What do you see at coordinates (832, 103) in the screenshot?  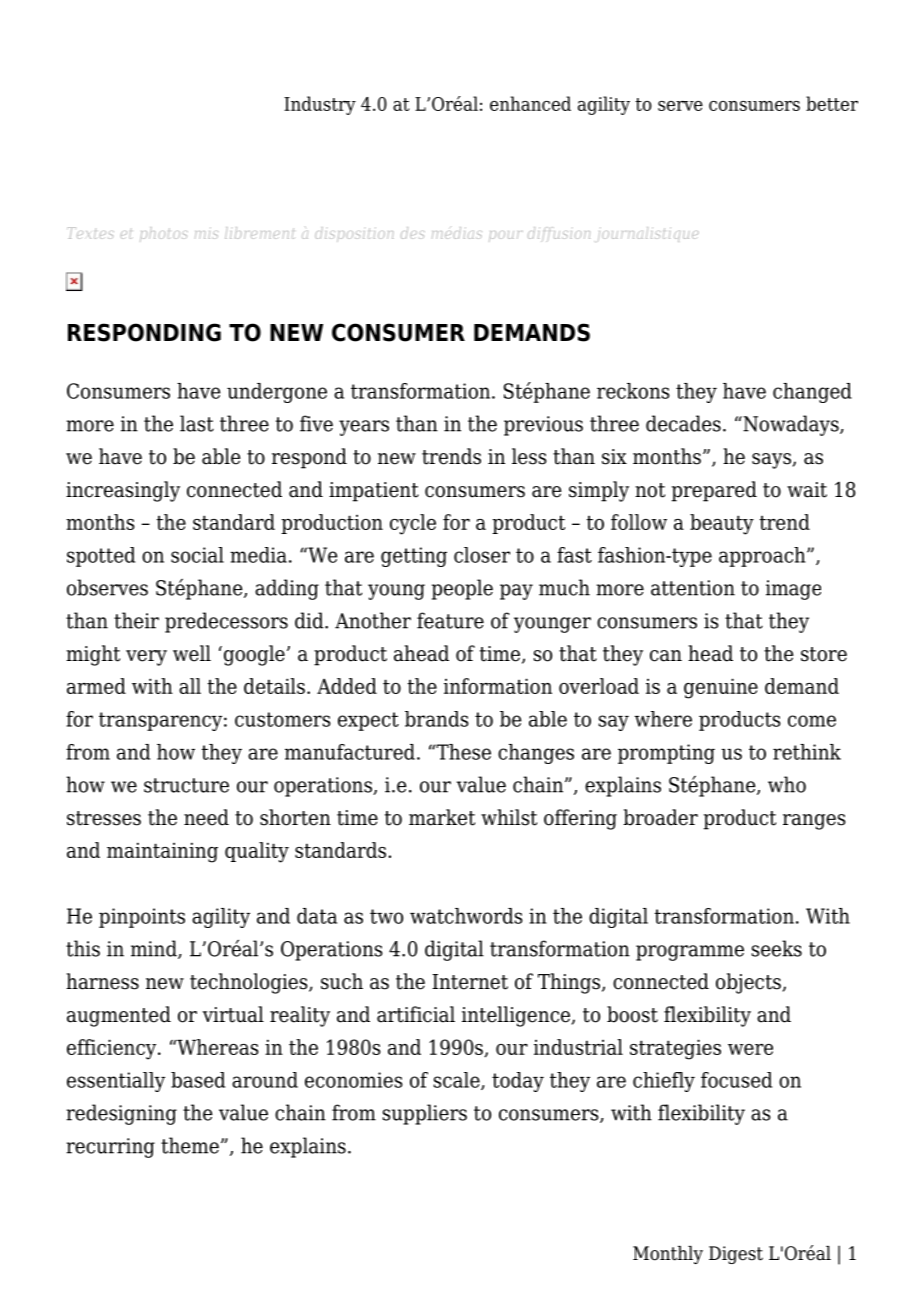 I see `better` at bounding box center [832, 103].
